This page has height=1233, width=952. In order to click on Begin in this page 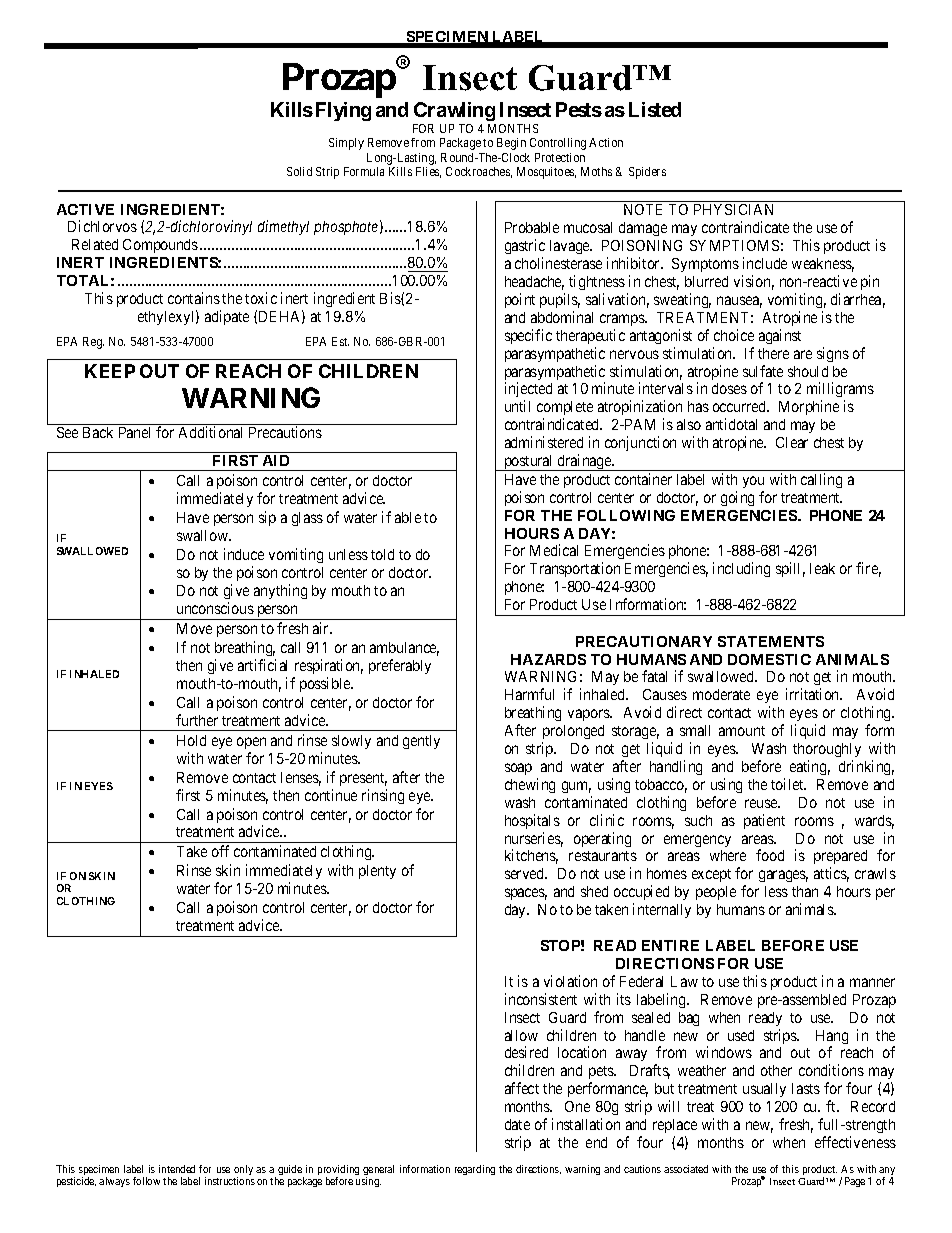, I will do `click(511, 144)`.
